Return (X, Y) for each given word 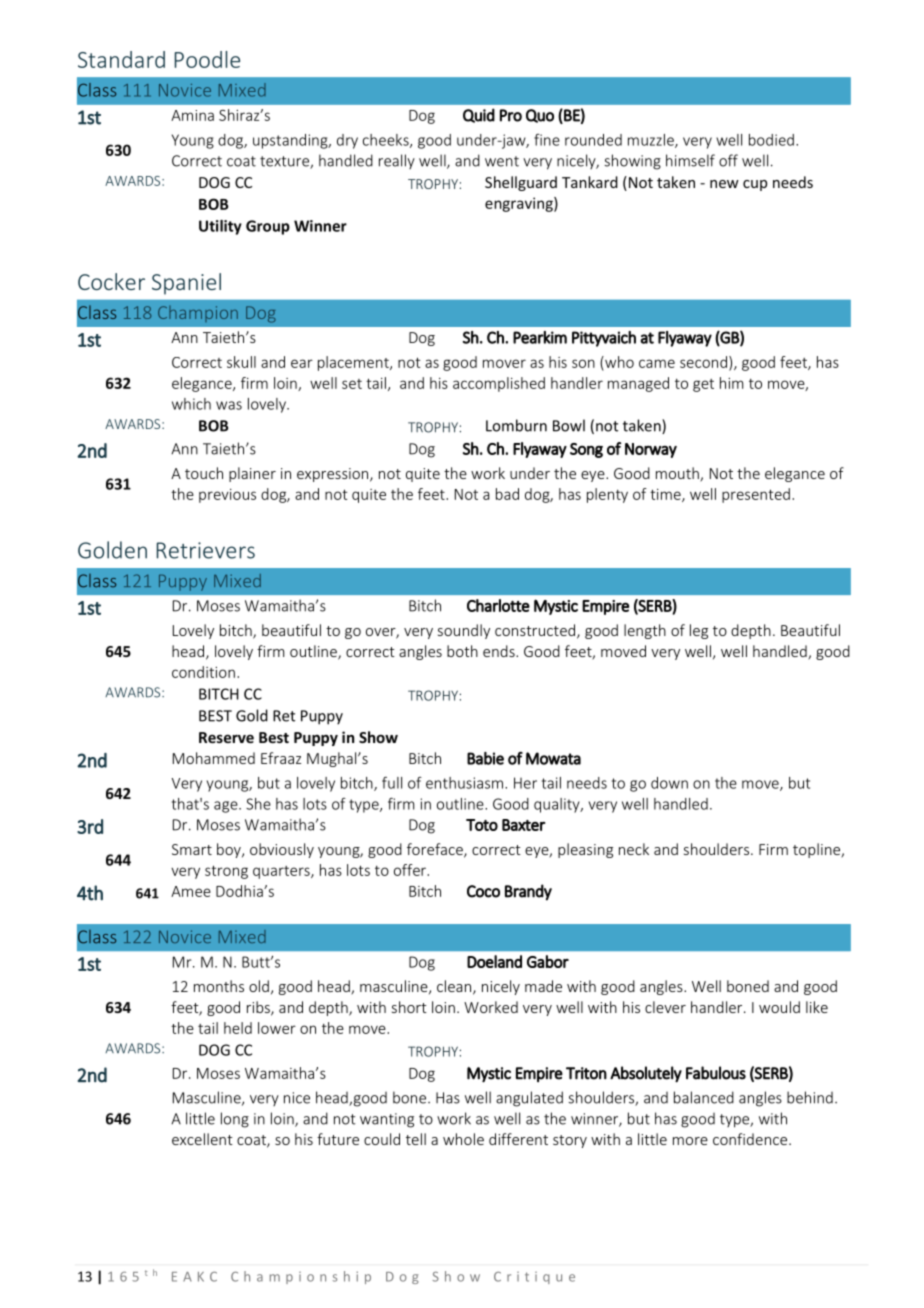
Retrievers (206, 550)
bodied (771, 140)
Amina (192, 115)
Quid (479, 115)
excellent (202, 1139)
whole (463, 1139)
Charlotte (498, 605)
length (645, 631)
